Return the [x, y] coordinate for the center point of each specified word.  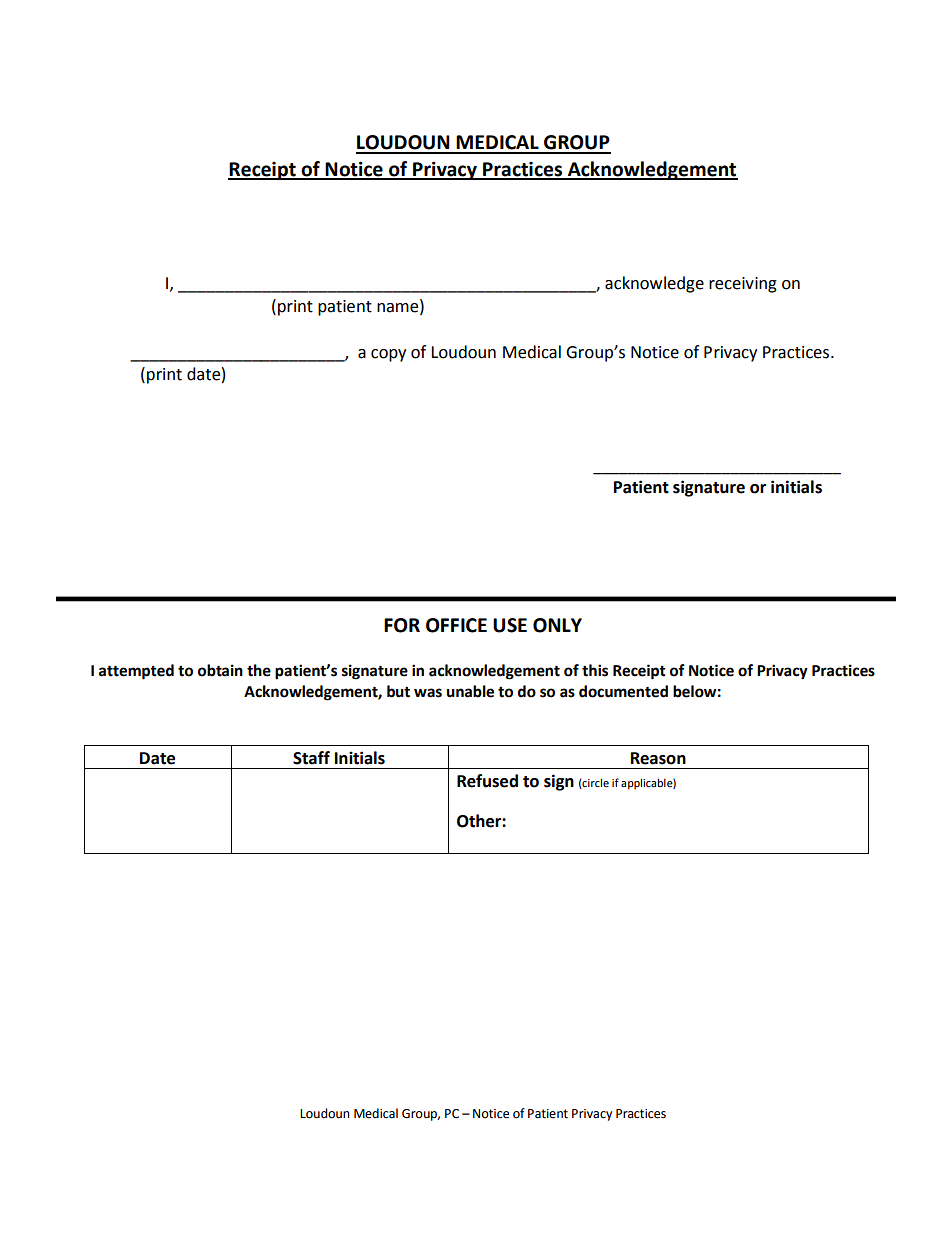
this [595, 670]
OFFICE [456, 625]
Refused [487, 781]
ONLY [557, 625]
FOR [402, 625]
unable [470, 691]
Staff [311, 758]
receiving [743, 285]
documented [623, 691]
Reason [658, 758]
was [428, 693]
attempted [136, 672]
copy [388, 355]
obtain [220, 670]
